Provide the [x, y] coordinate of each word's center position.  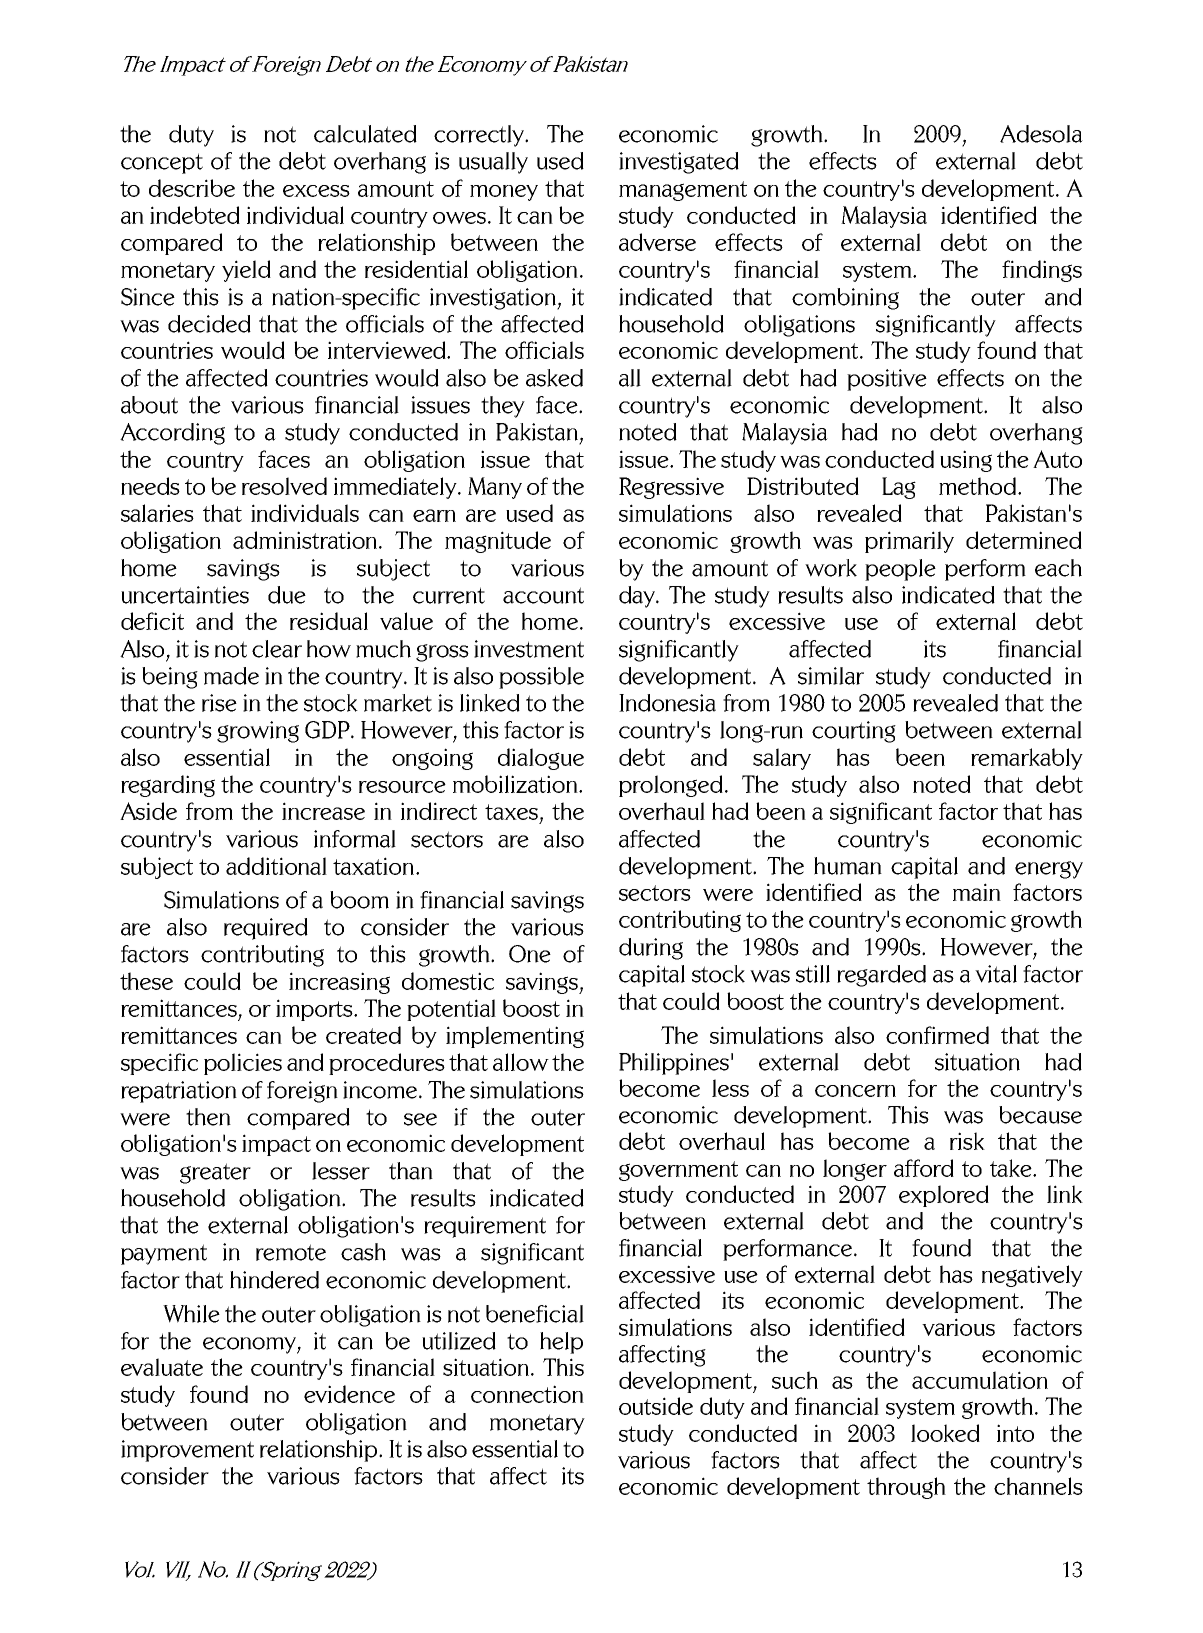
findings [1042, 271]
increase [323, 811]
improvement [187, 1451]
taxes [511, 812]
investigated [679, 163]
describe [192, 188]
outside [656, 1406]
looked [945, 1433]
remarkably [1027, 759]
